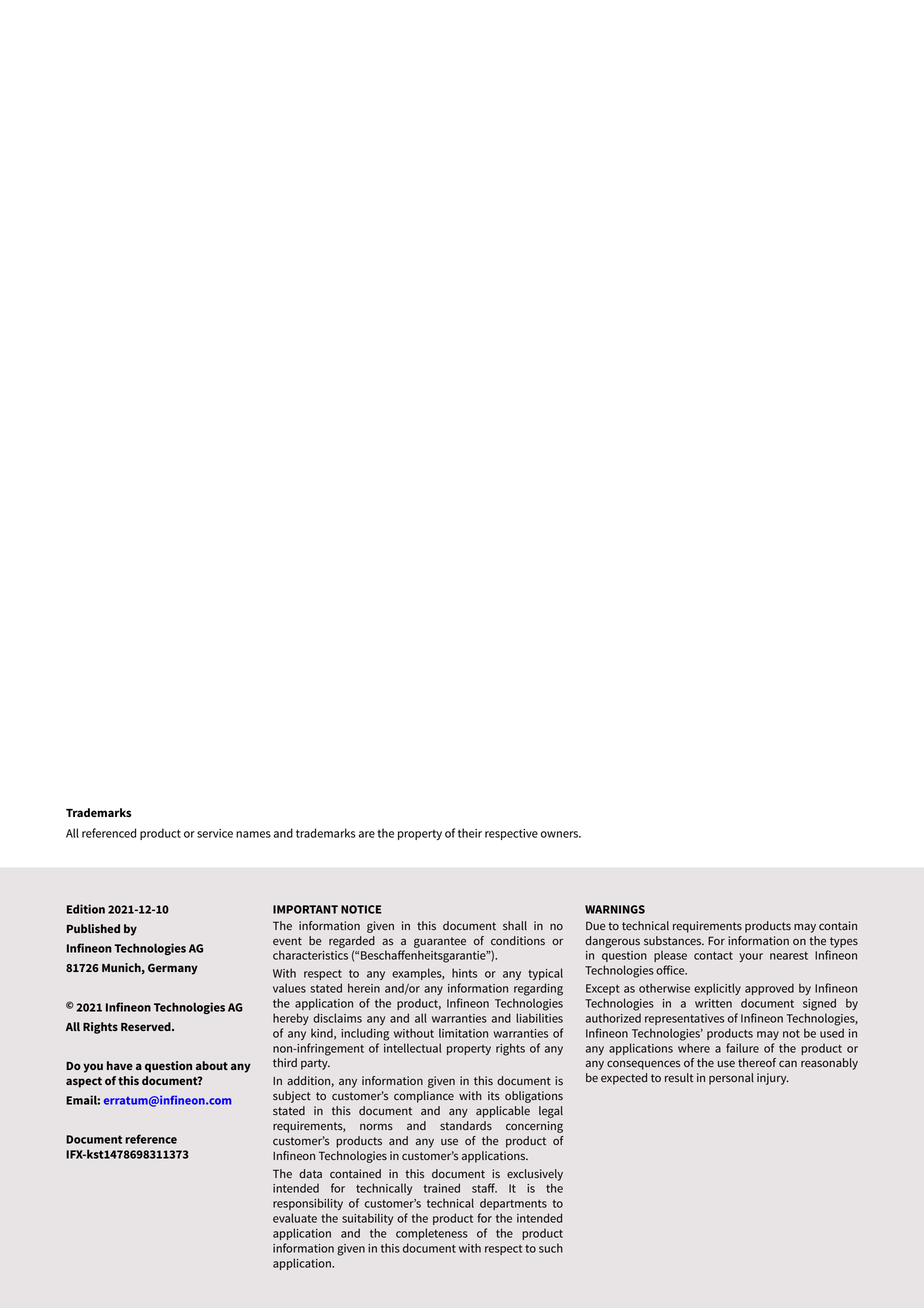 The image size is (924, 1308). Describe the element at coordinates (503, 1112) in the screenshot. I see `applicable` at that location.
